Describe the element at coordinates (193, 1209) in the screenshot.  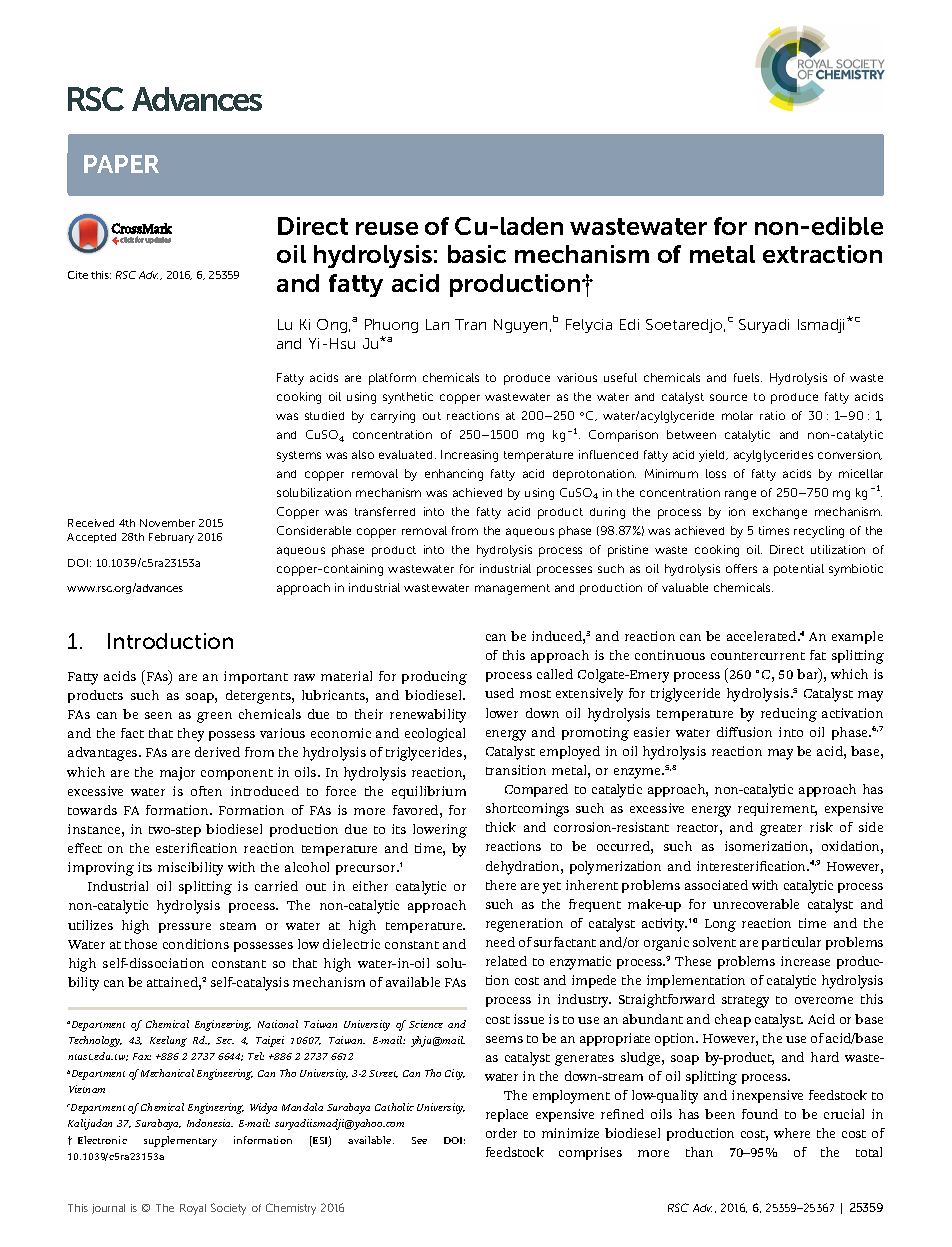
I see `Royal` at that location.
